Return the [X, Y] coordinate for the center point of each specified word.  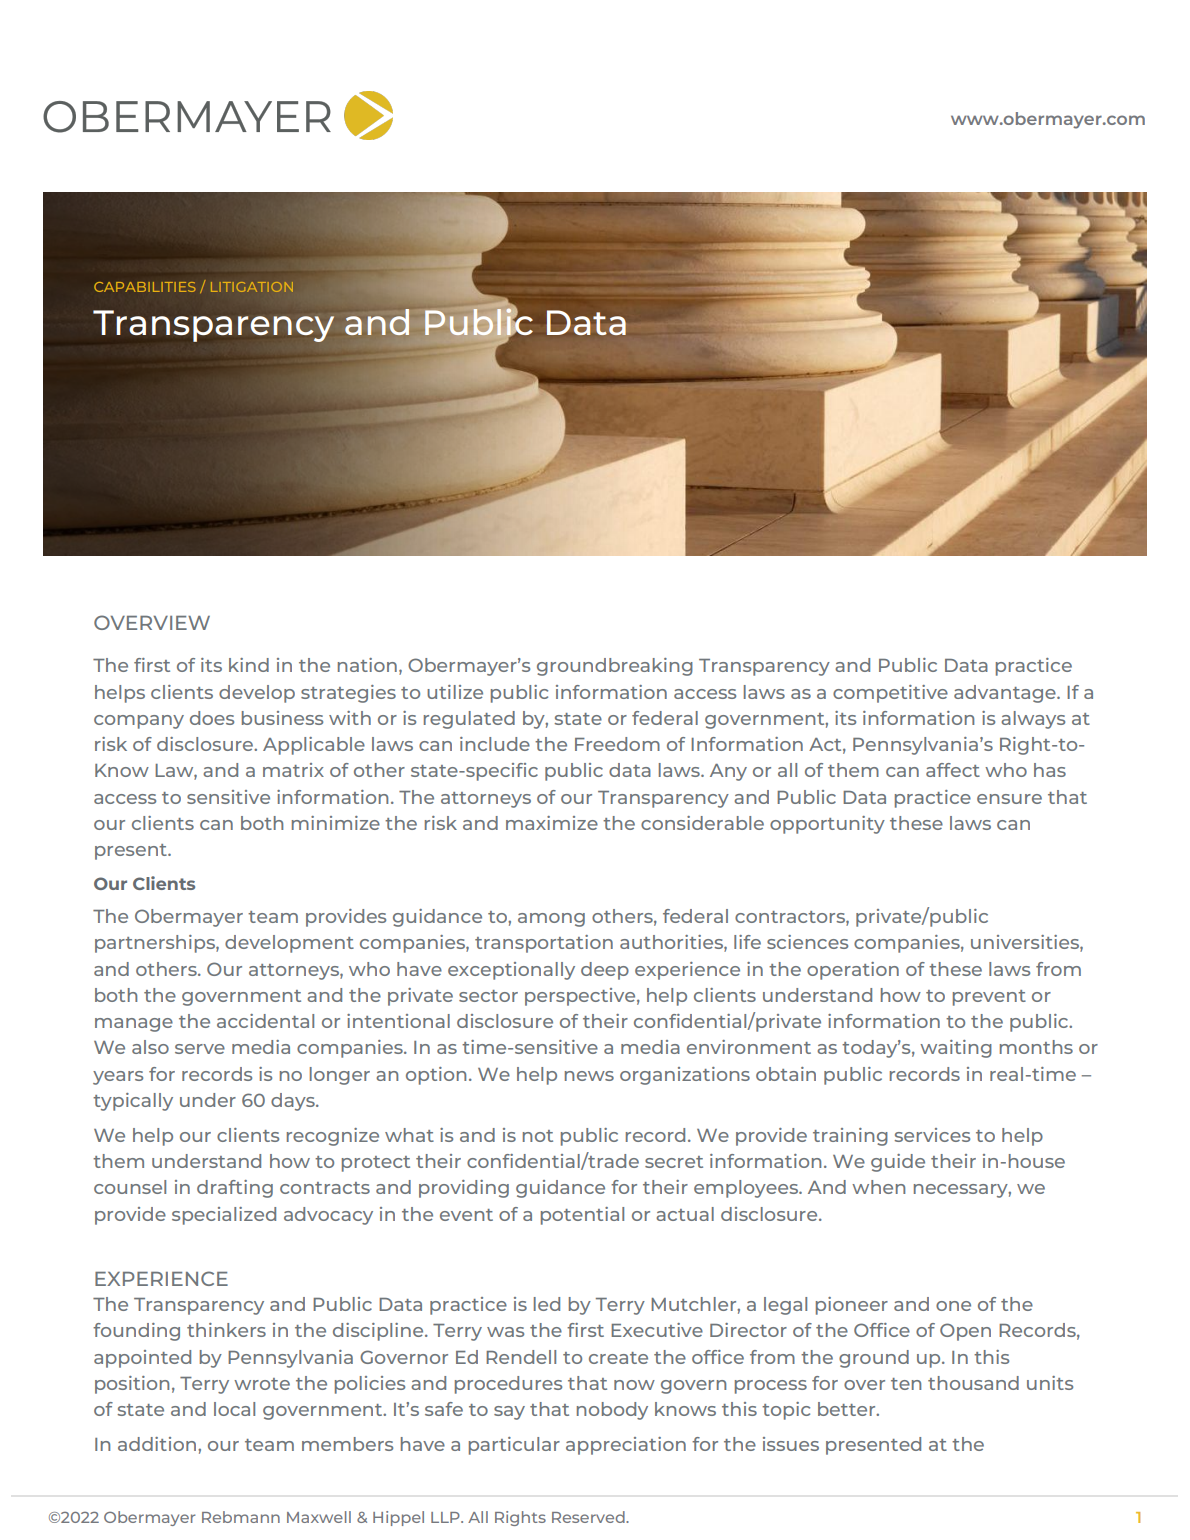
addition [158, 1444]
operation [853, 971]
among [551, 920]
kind [249, 665]
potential [582, 1216]
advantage [1006, 694]
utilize [455, 692]
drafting [235, 1189]
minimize [336, 823]
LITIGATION [252, 287]
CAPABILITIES [145, 287]
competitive [890, 694]
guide [898, 1163]
